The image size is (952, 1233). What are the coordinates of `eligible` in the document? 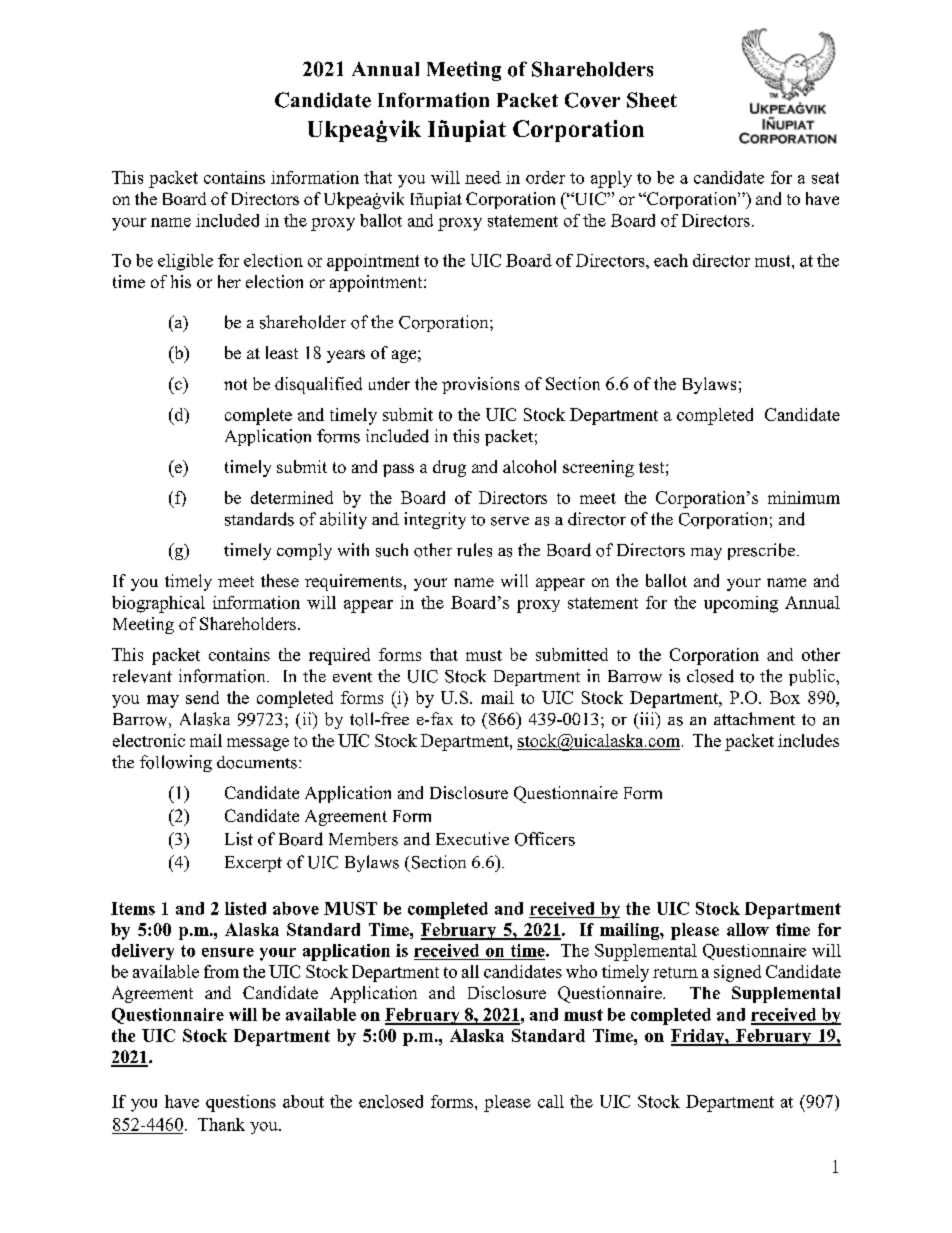 It's located at (185, 262).
